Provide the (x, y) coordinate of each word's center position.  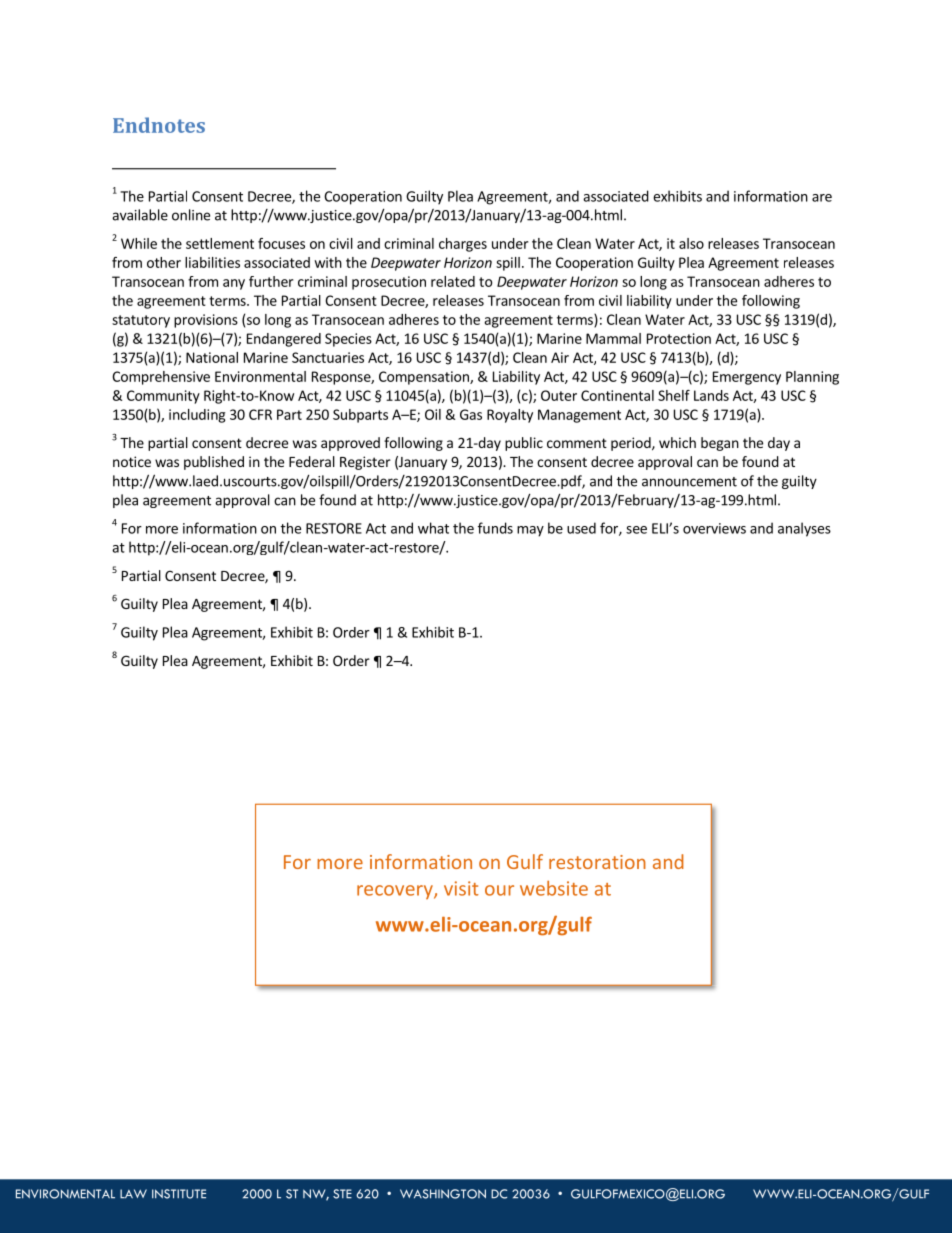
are (822, 198)
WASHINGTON (443, 1194)
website (554, 888)
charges (463, 245)
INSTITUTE (179, 1194)
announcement (689, 482)
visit (461, 888)
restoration (597, 862)
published (214, 463)
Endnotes (159, 125)
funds (495, 528)
